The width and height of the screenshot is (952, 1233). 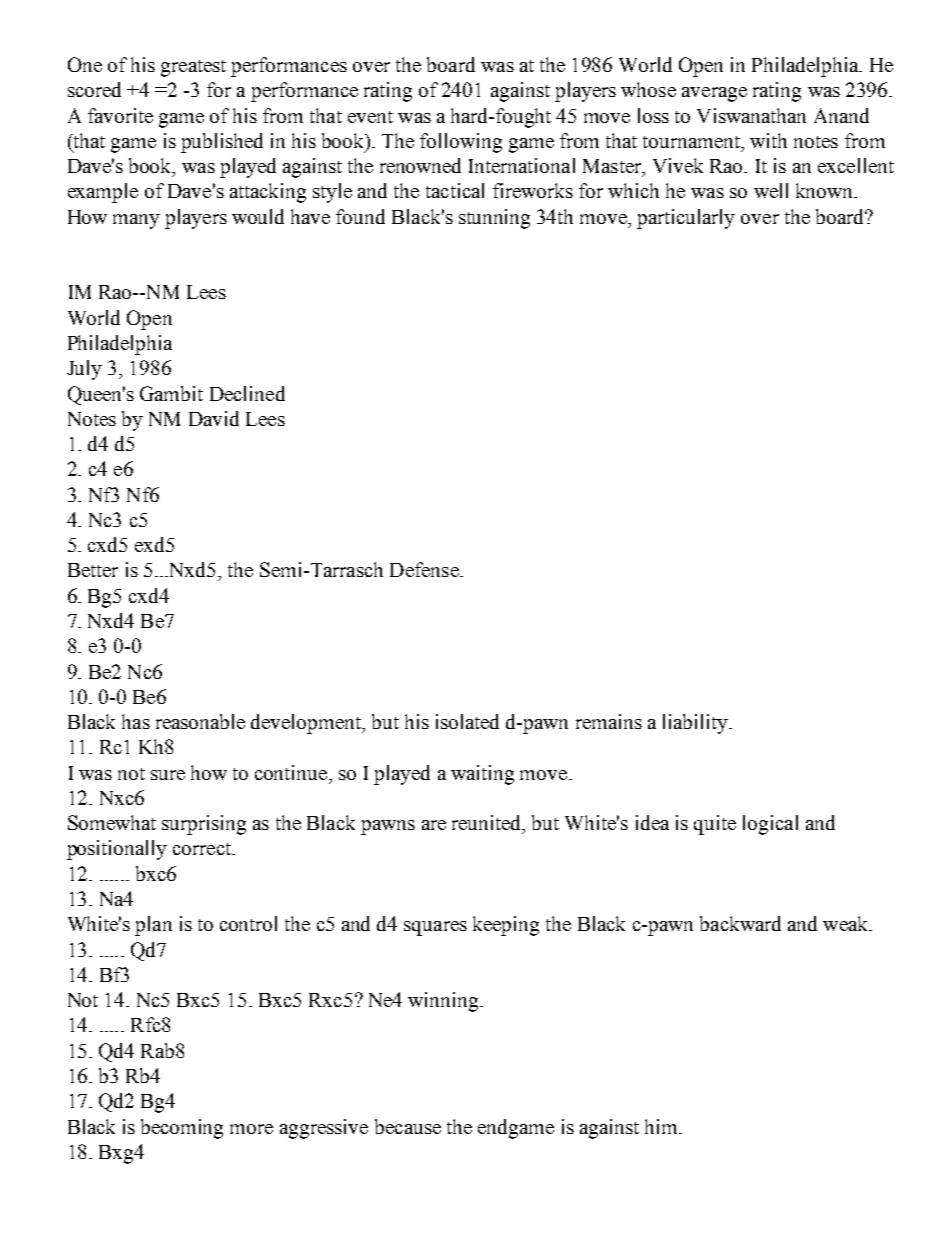 I want to click on many, so click(x=136, y=221).
